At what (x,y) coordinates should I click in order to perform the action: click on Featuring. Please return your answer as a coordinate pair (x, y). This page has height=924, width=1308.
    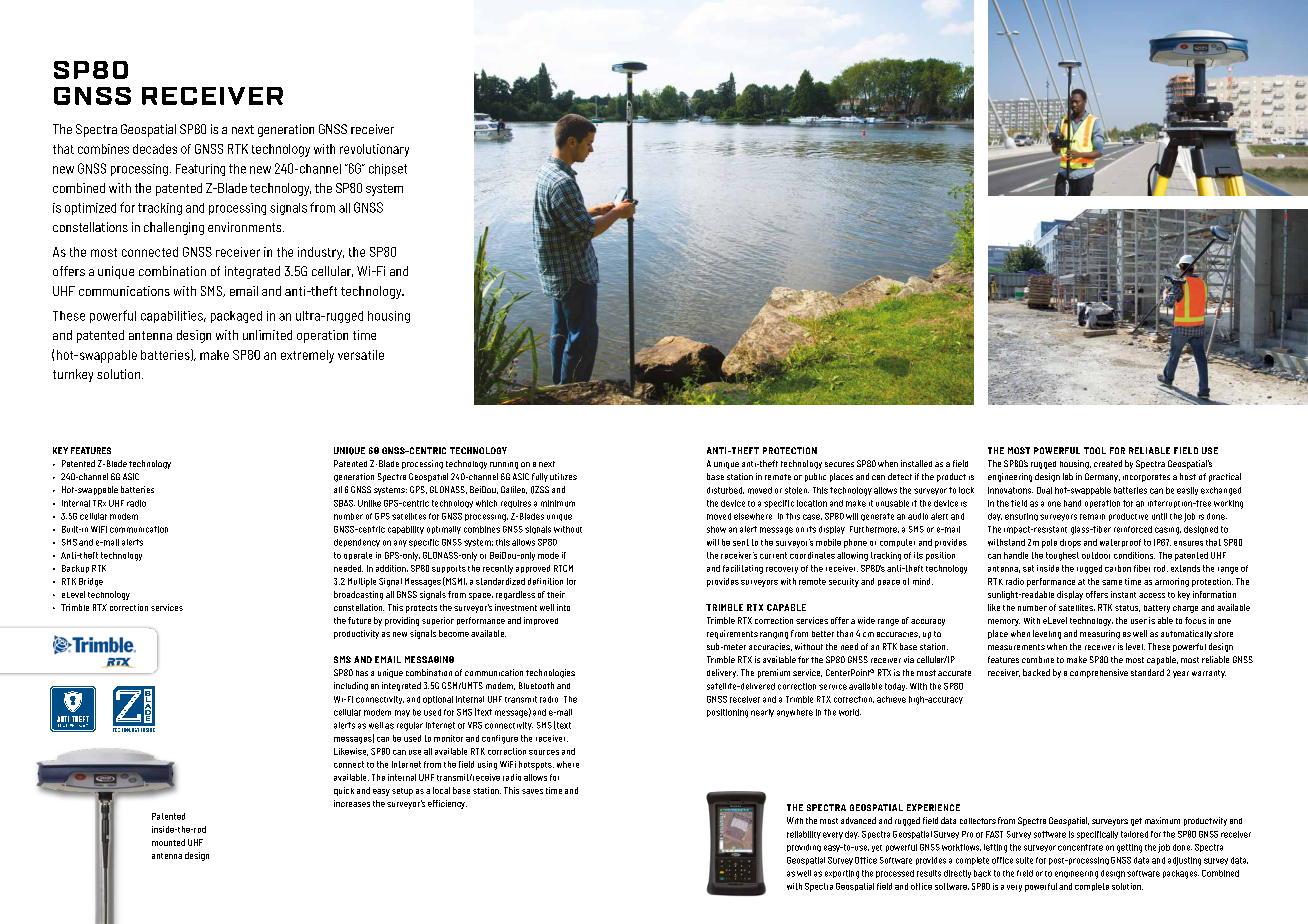
    Looking at the image, I should click on (200, 170).
